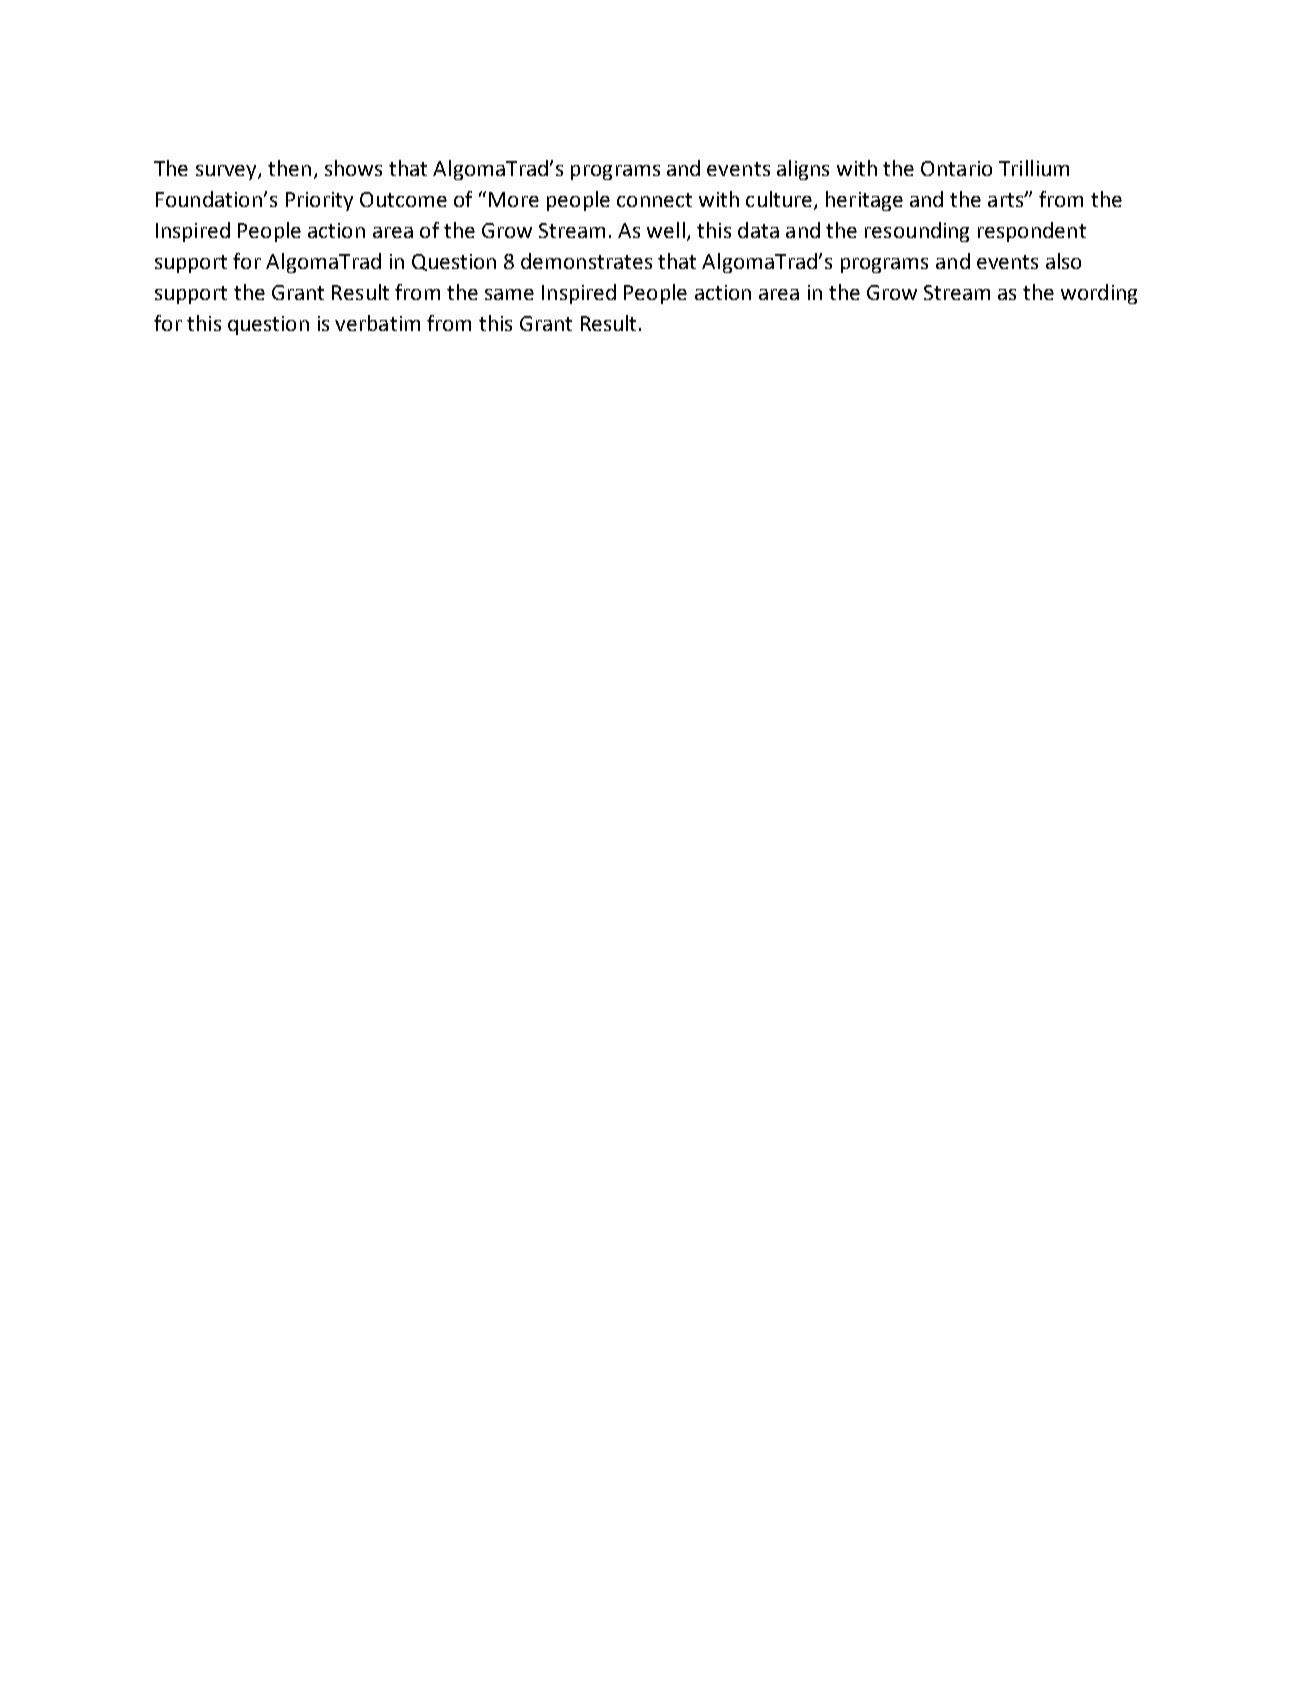 The width and height of the screenshot is (1307, 1692). Describe the element at coordinates (1099, 294) in the screenshot. I see `wording` at that location.
